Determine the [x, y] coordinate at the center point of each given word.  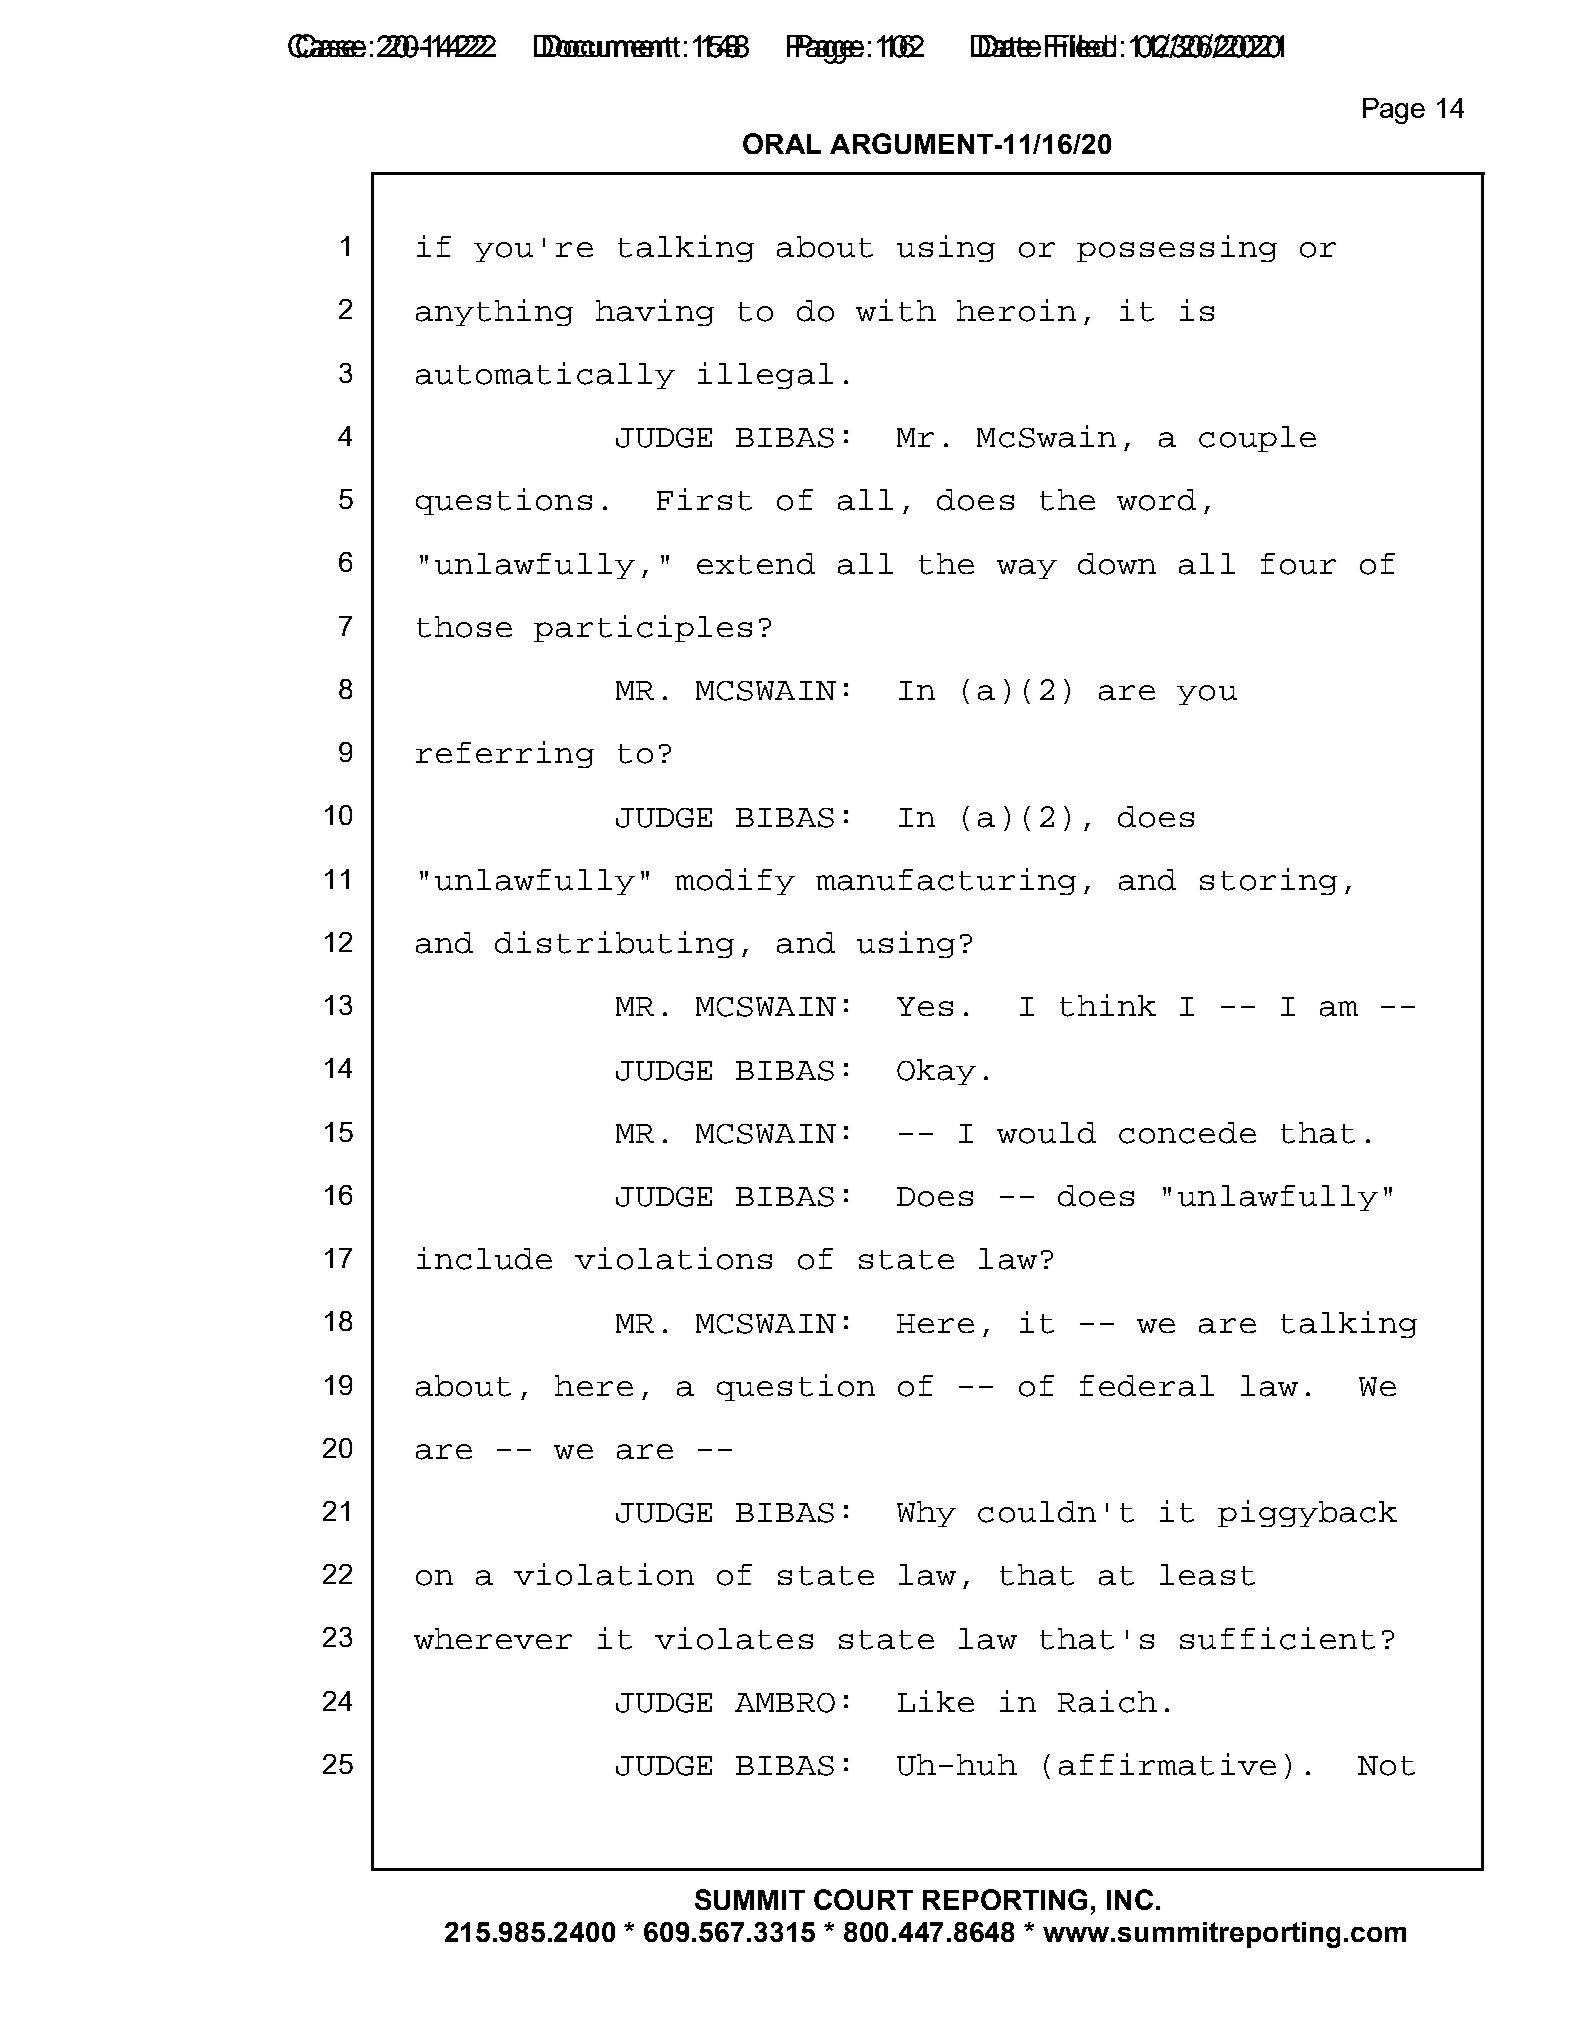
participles [643, 628]
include [484, 1258]
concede [1187, 1133]
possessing [1177, 248]
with [896, 310]
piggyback [1307, 1513]
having [655, 312]
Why [926, 1514]
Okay [936, 1072]
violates [734, 1638]
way [1027, 569]
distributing [614, 944]
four [1298, 564]
